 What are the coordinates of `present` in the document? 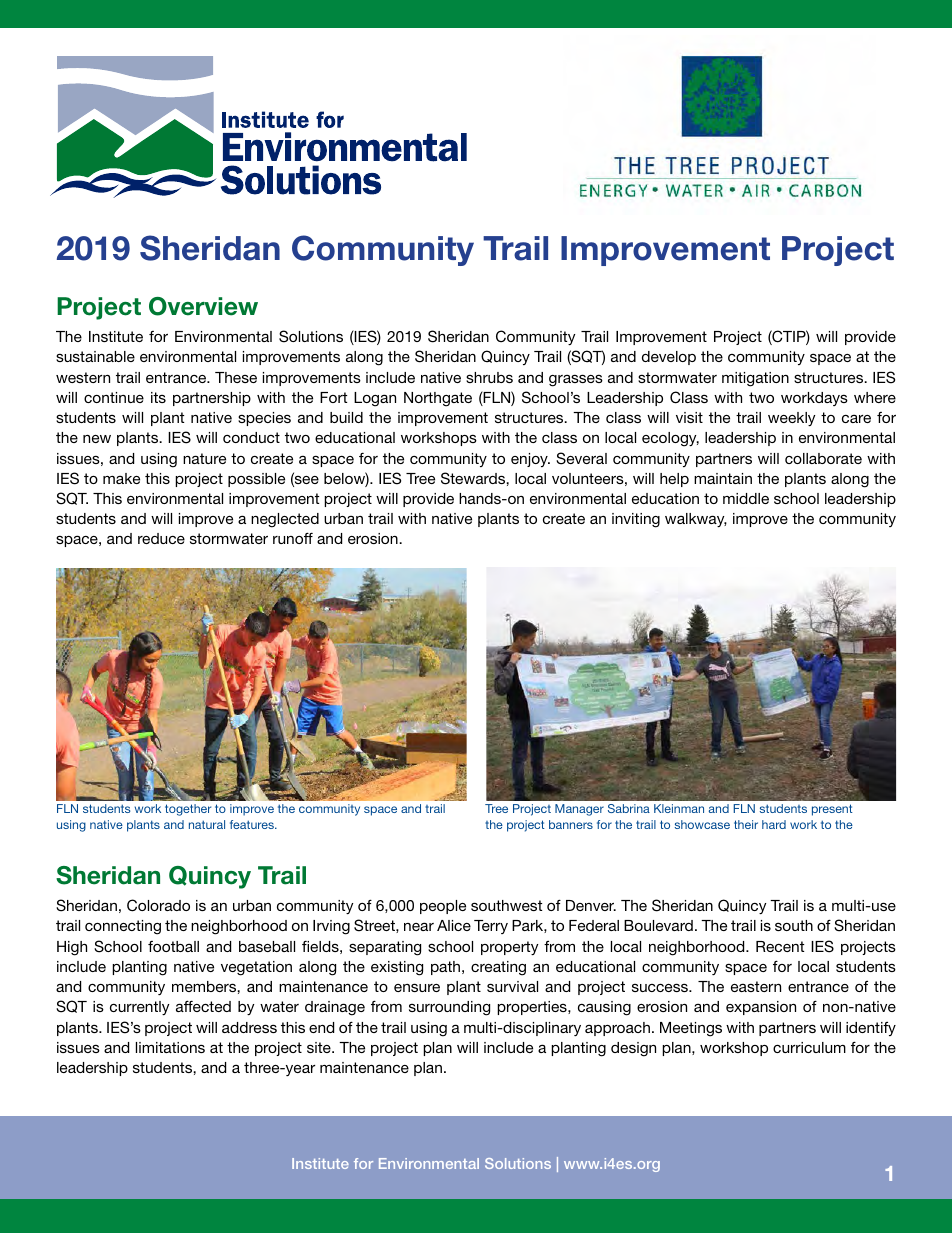 It's located at (832, 810).
